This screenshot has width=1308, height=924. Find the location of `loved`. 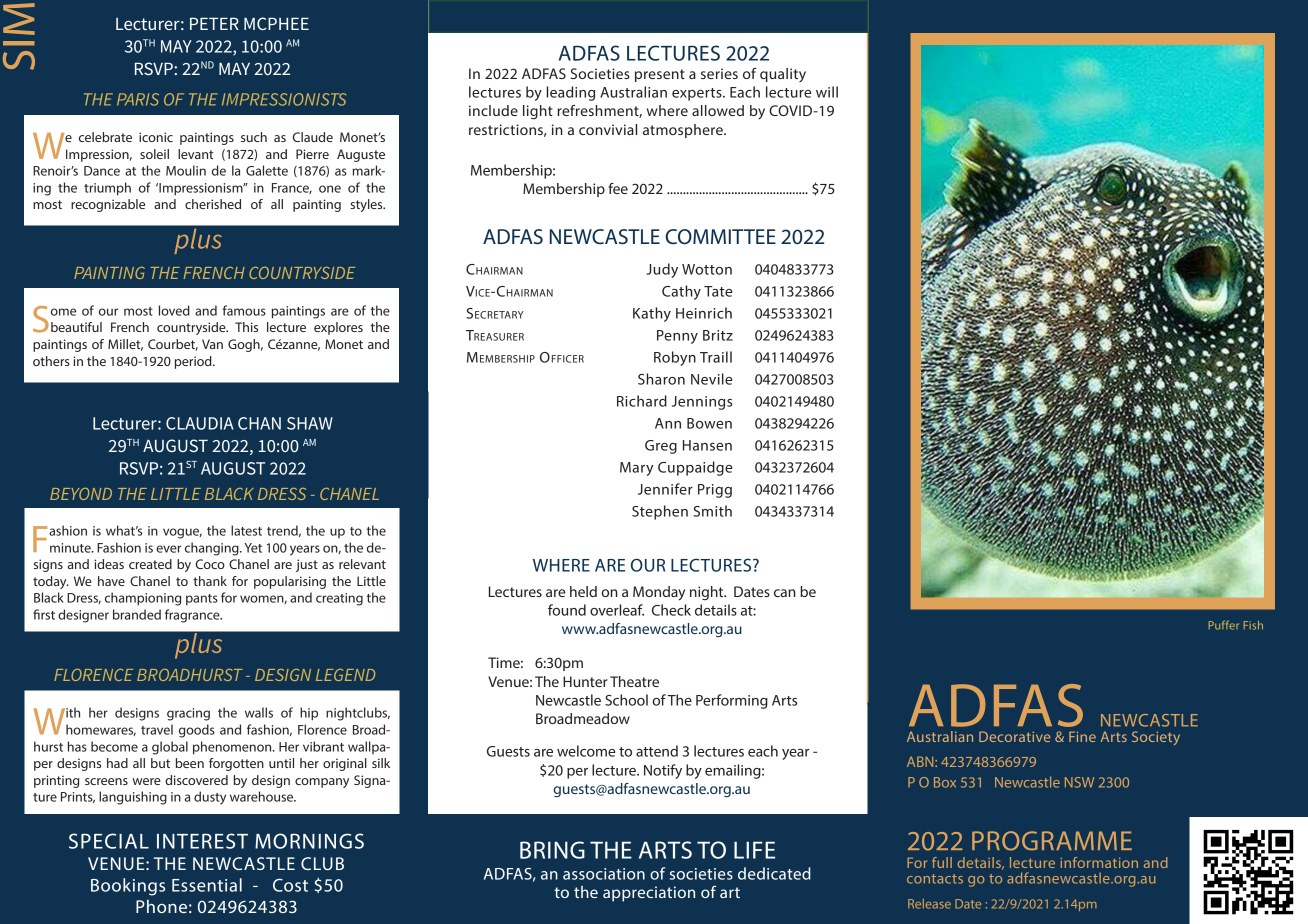

loved is located at coordinates (174, 310).
